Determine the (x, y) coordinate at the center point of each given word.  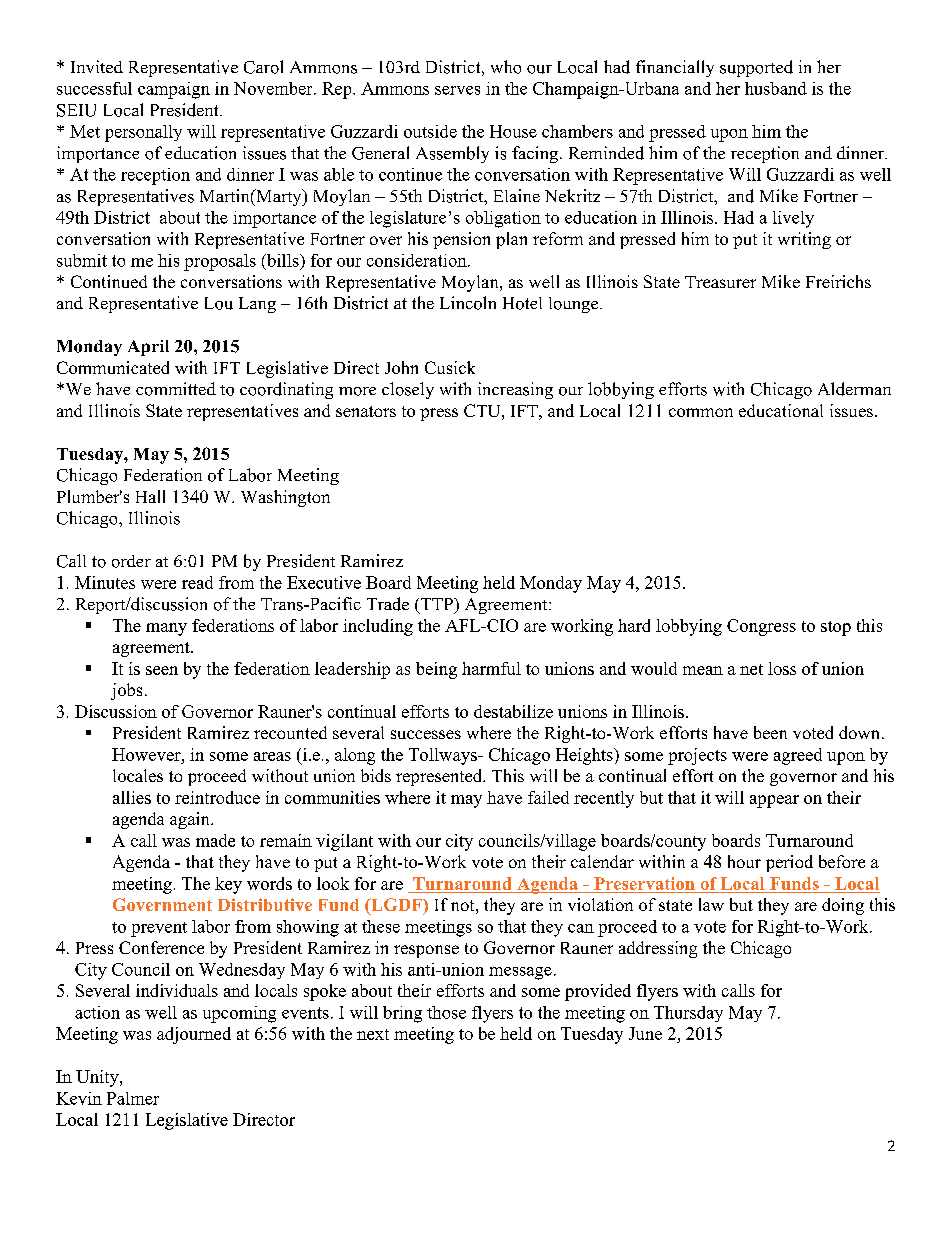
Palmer (133, 1098)
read (197, 582)
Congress (761, 627)
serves (457, 90)
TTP (438, 604)
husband (776, 88)
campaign (174, 90)
